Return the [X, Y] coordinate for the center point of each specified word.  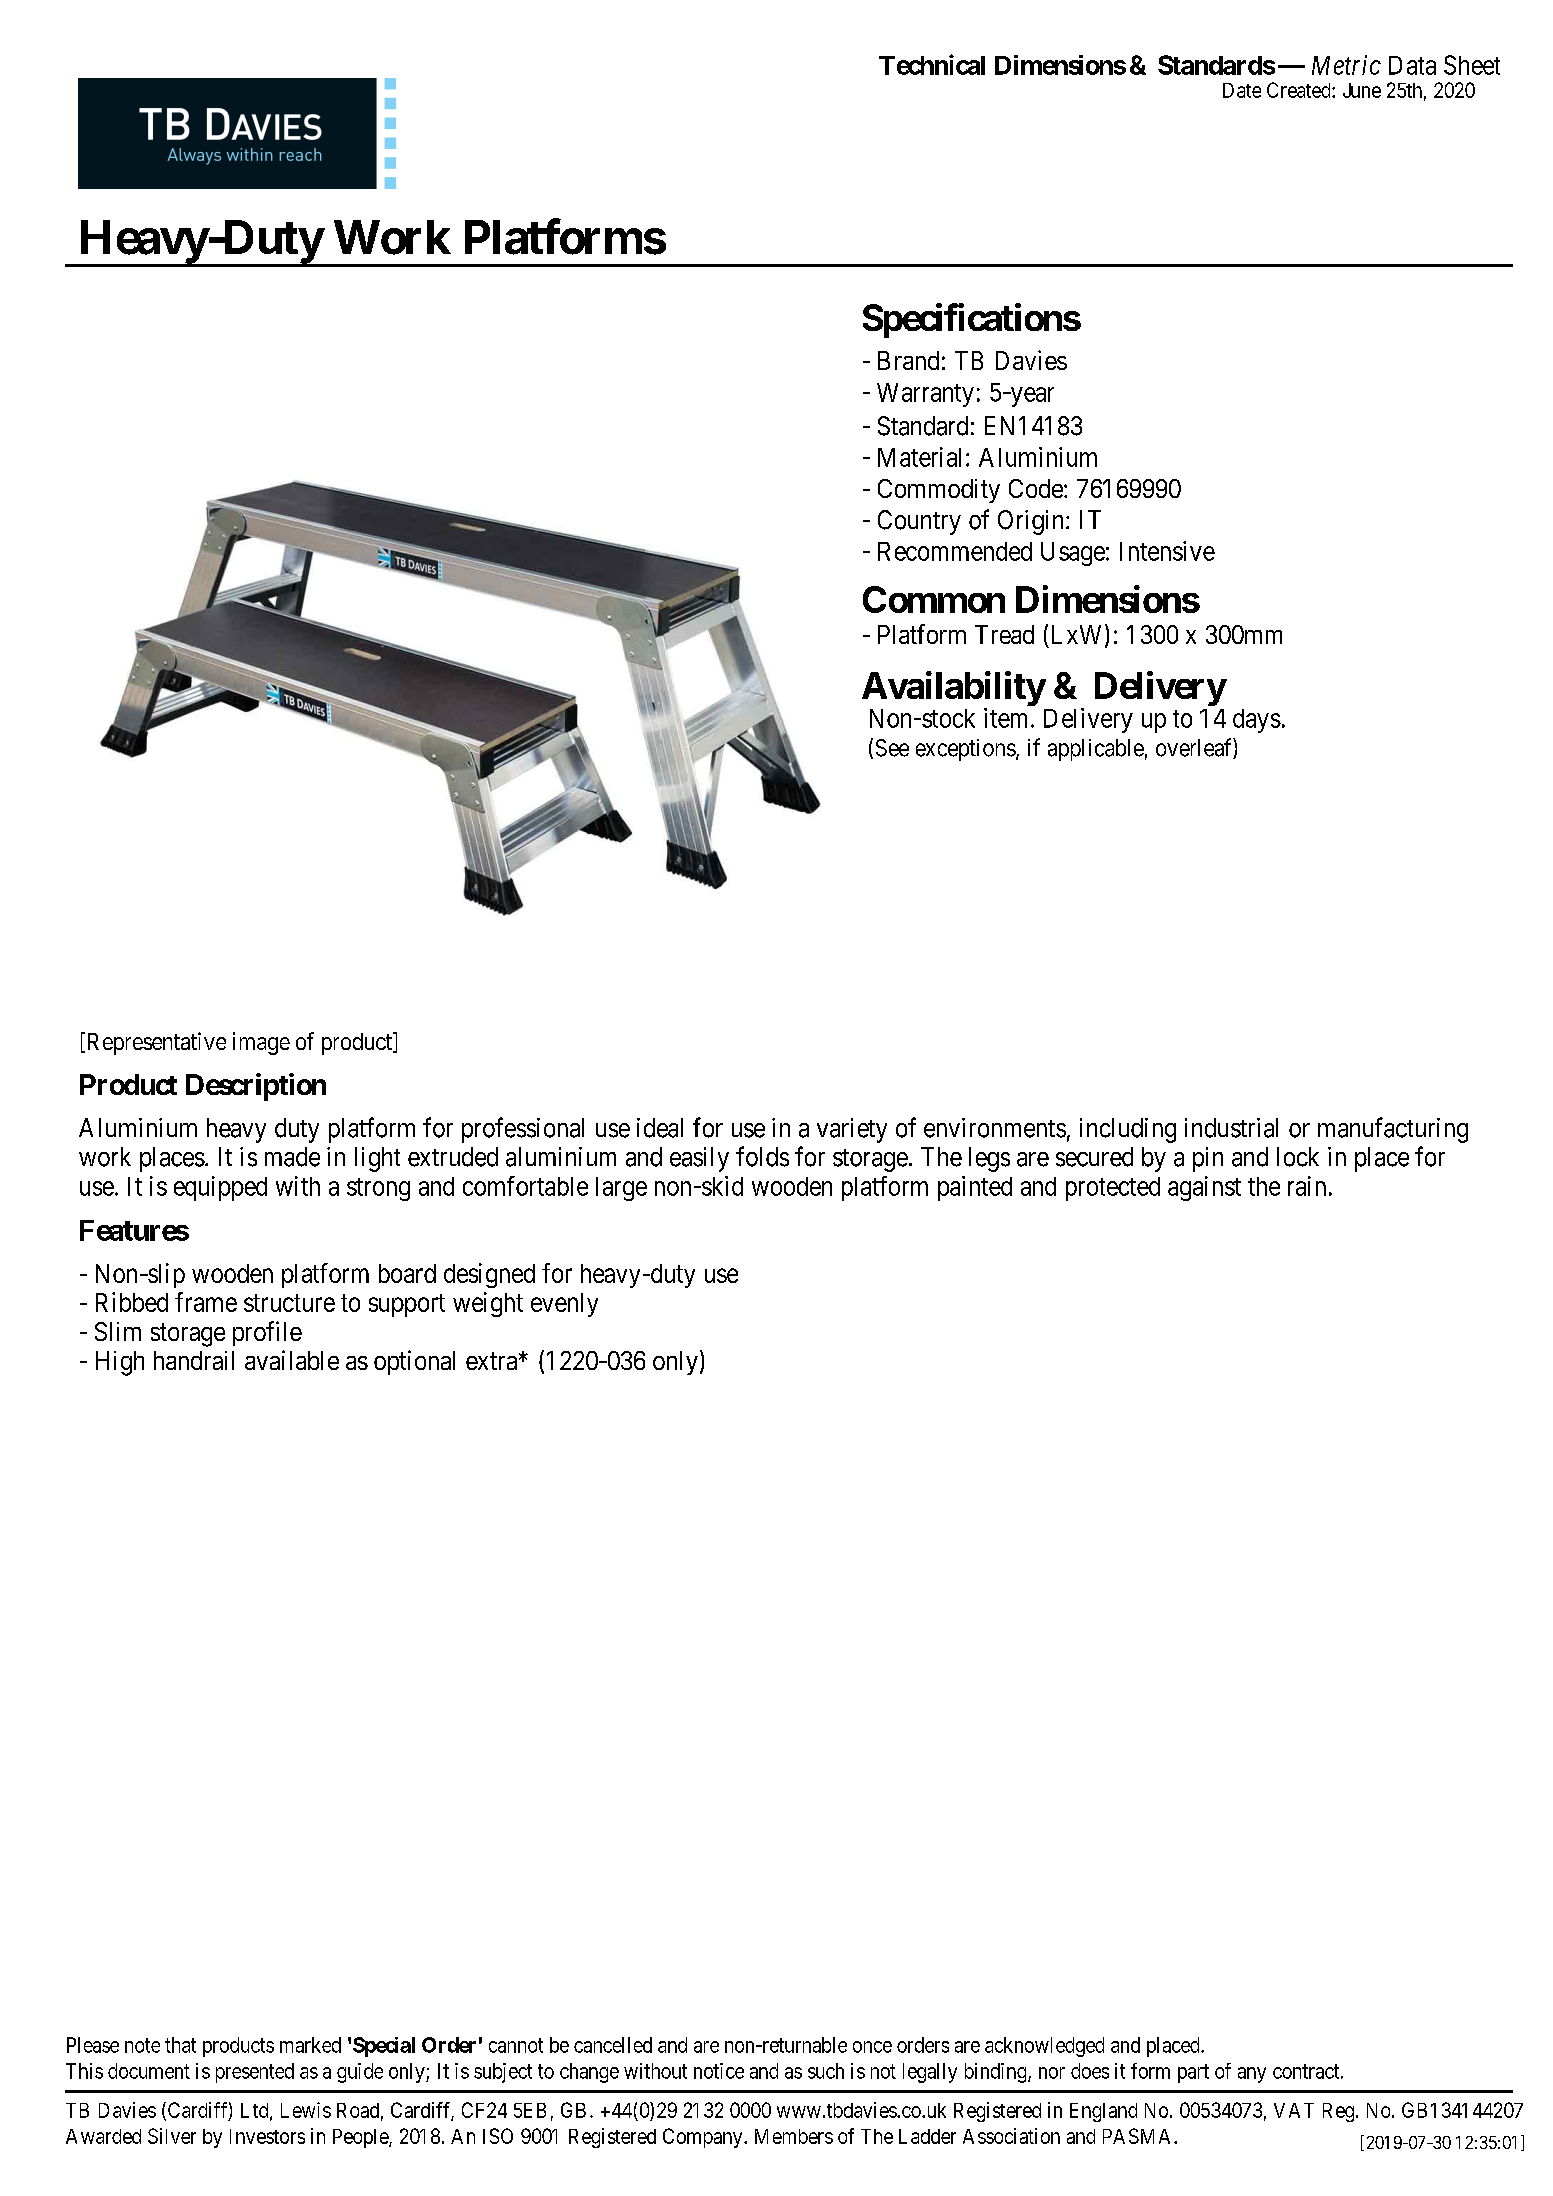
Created [1300, 90]
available [292, 1360]
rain [1307, 1186]
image [261, 1043]
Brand [908, 360]
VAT [1294, 2110]
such [826, 2071]
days [1257, 721]
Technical [932, 64]
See [892, 748]
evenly [564, 1305]
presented [255, 2073]
